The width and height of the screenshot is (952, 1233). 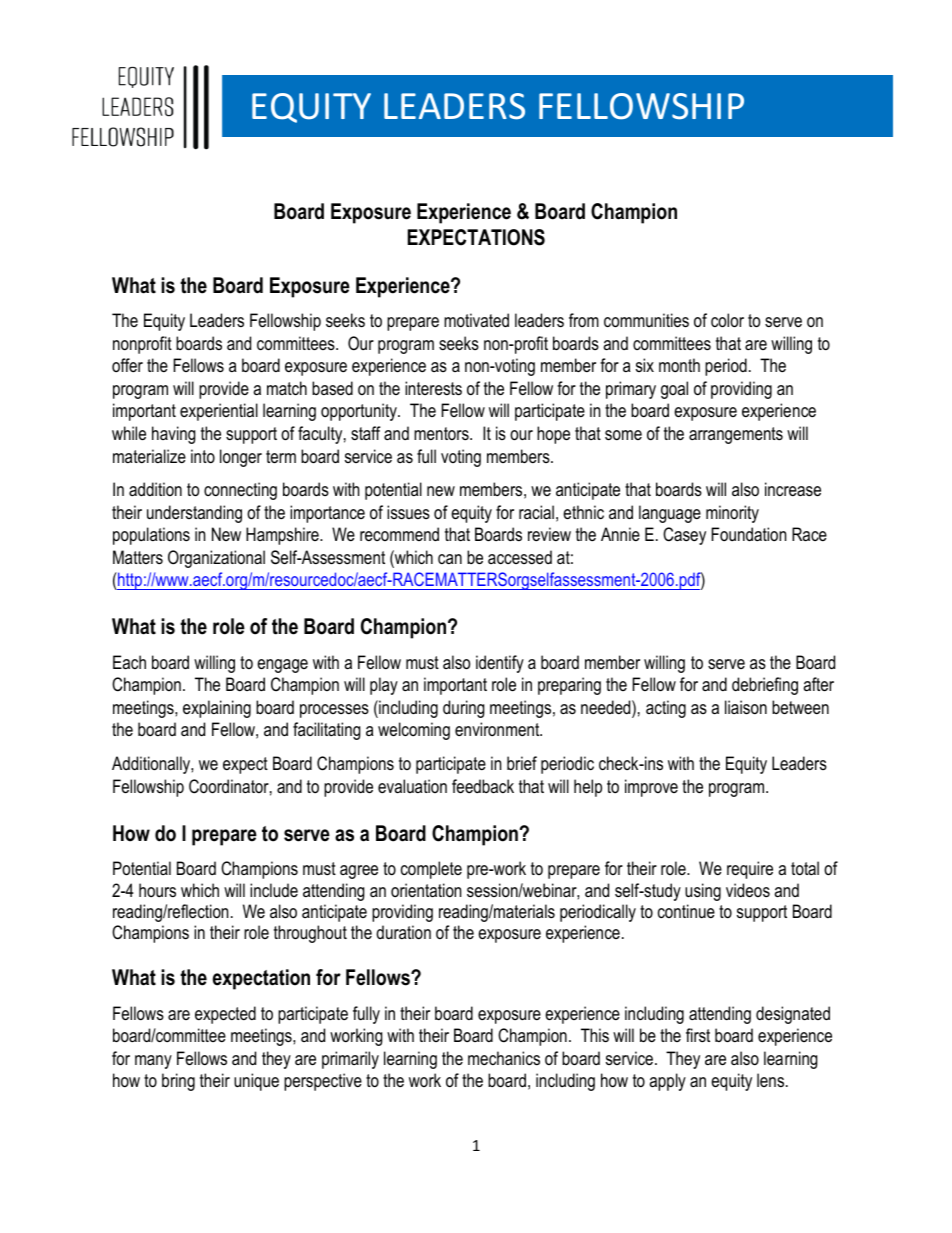 What do you see at coordinates (536, 512) in the screenshot?
I see `racial` at bounding box center [536, 512].
